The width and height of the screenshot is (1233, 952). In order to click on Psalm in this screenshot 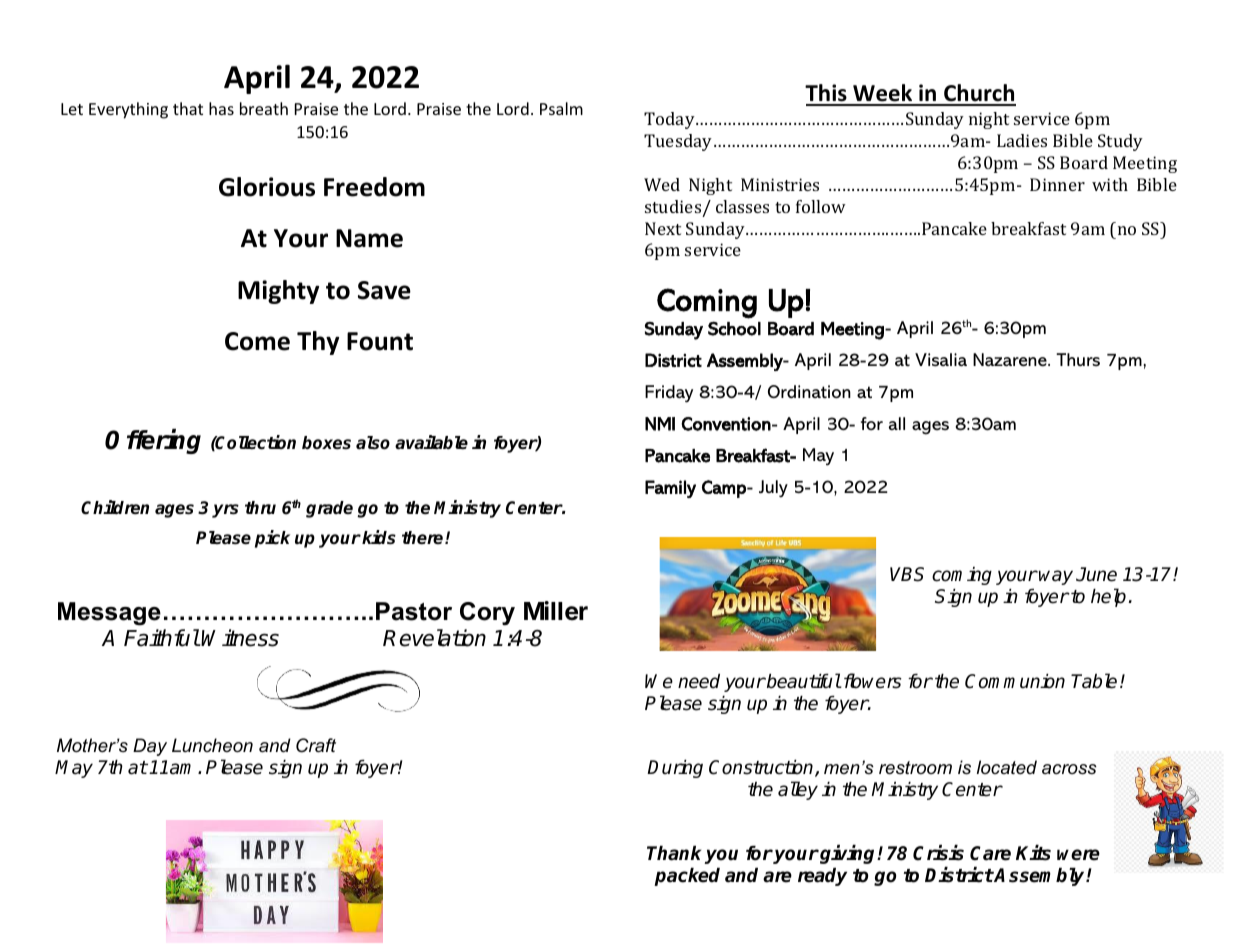, I will do `click(561, 108)`.
